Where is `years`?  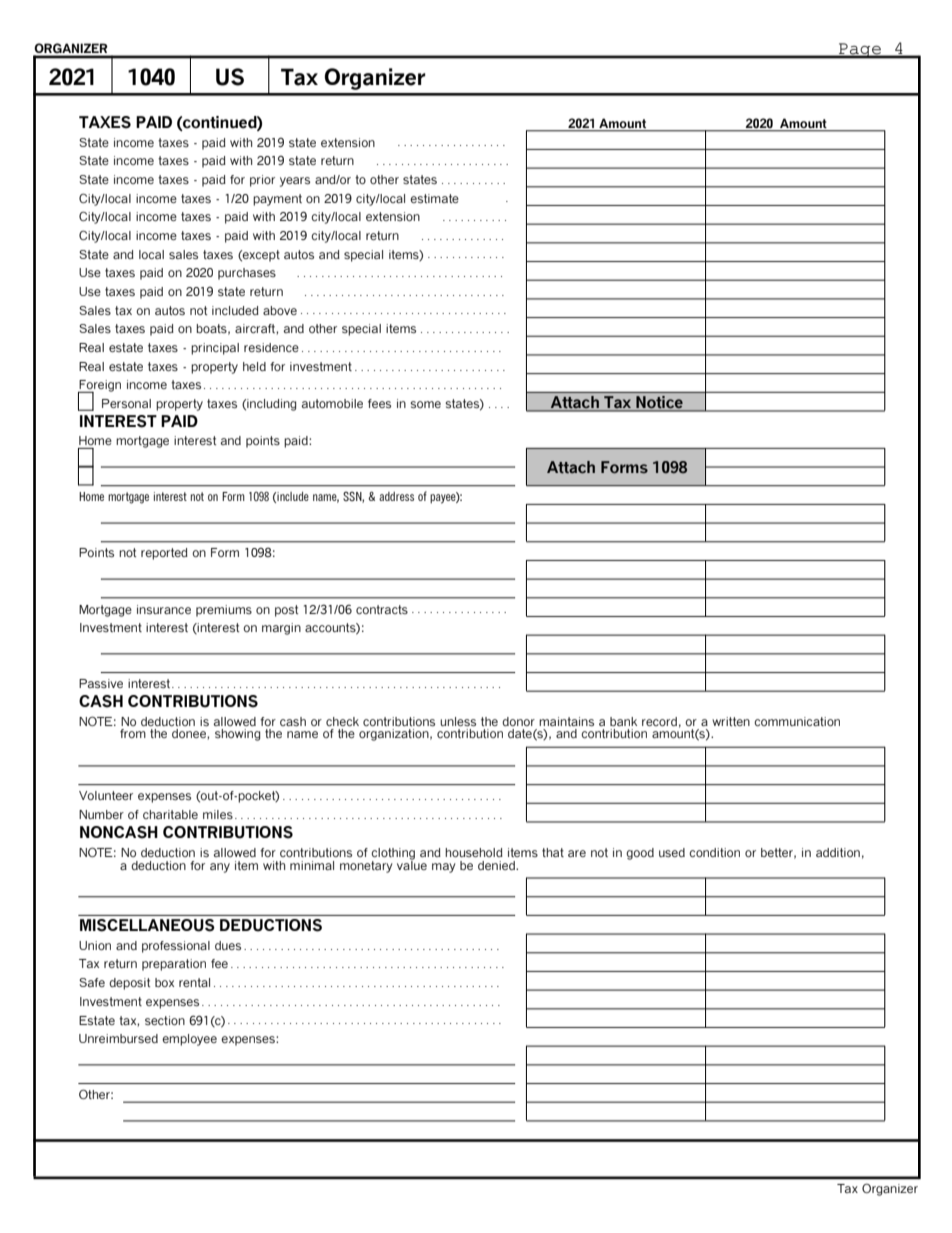 years is located at coordinates (295, 182).
